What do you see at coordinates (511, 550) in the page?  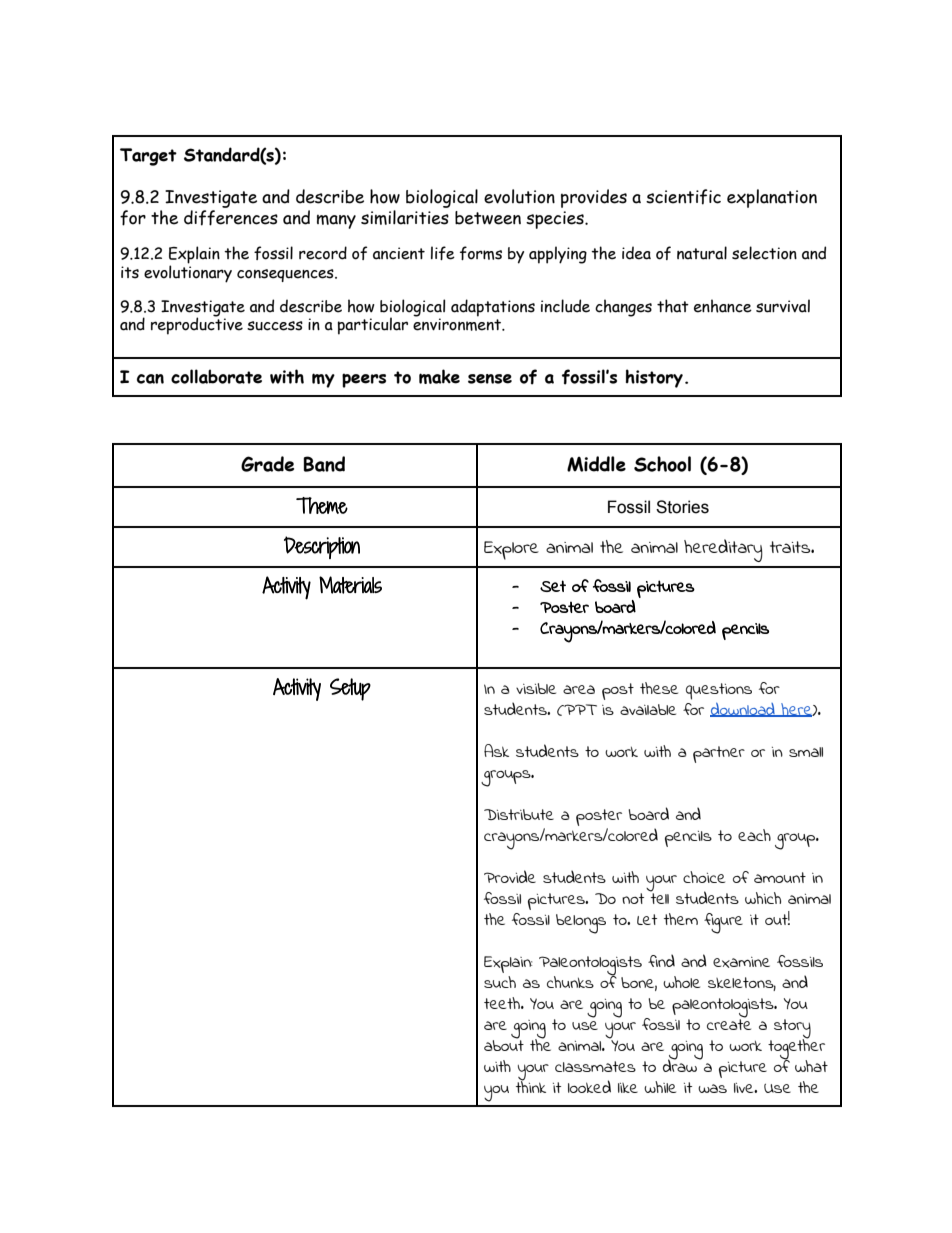 I see `Explore` at bounding box center [511, 550].
